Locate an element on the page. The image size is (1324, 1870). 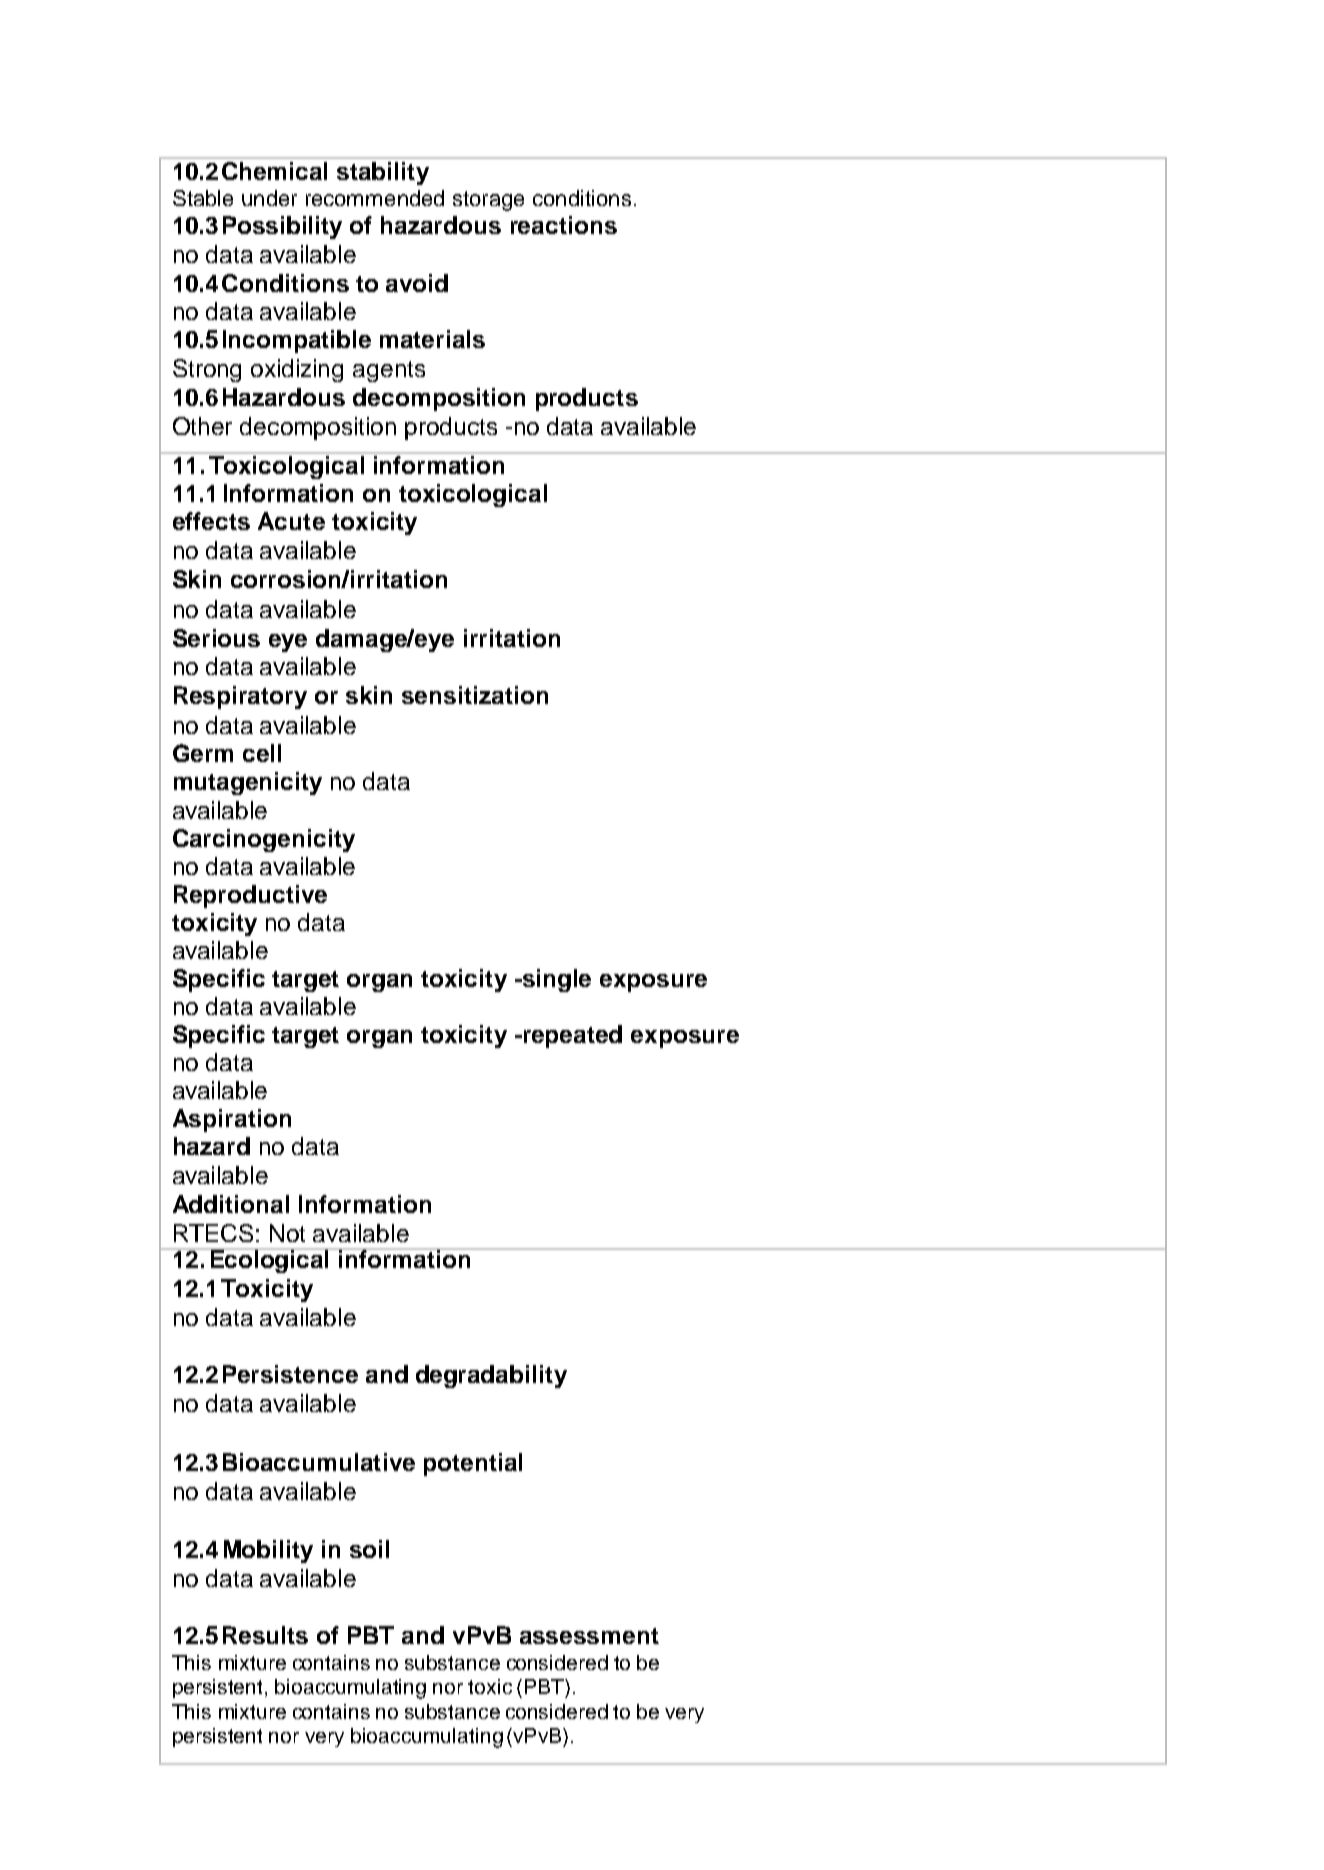
recommended is located at coordinates (375, 198).
